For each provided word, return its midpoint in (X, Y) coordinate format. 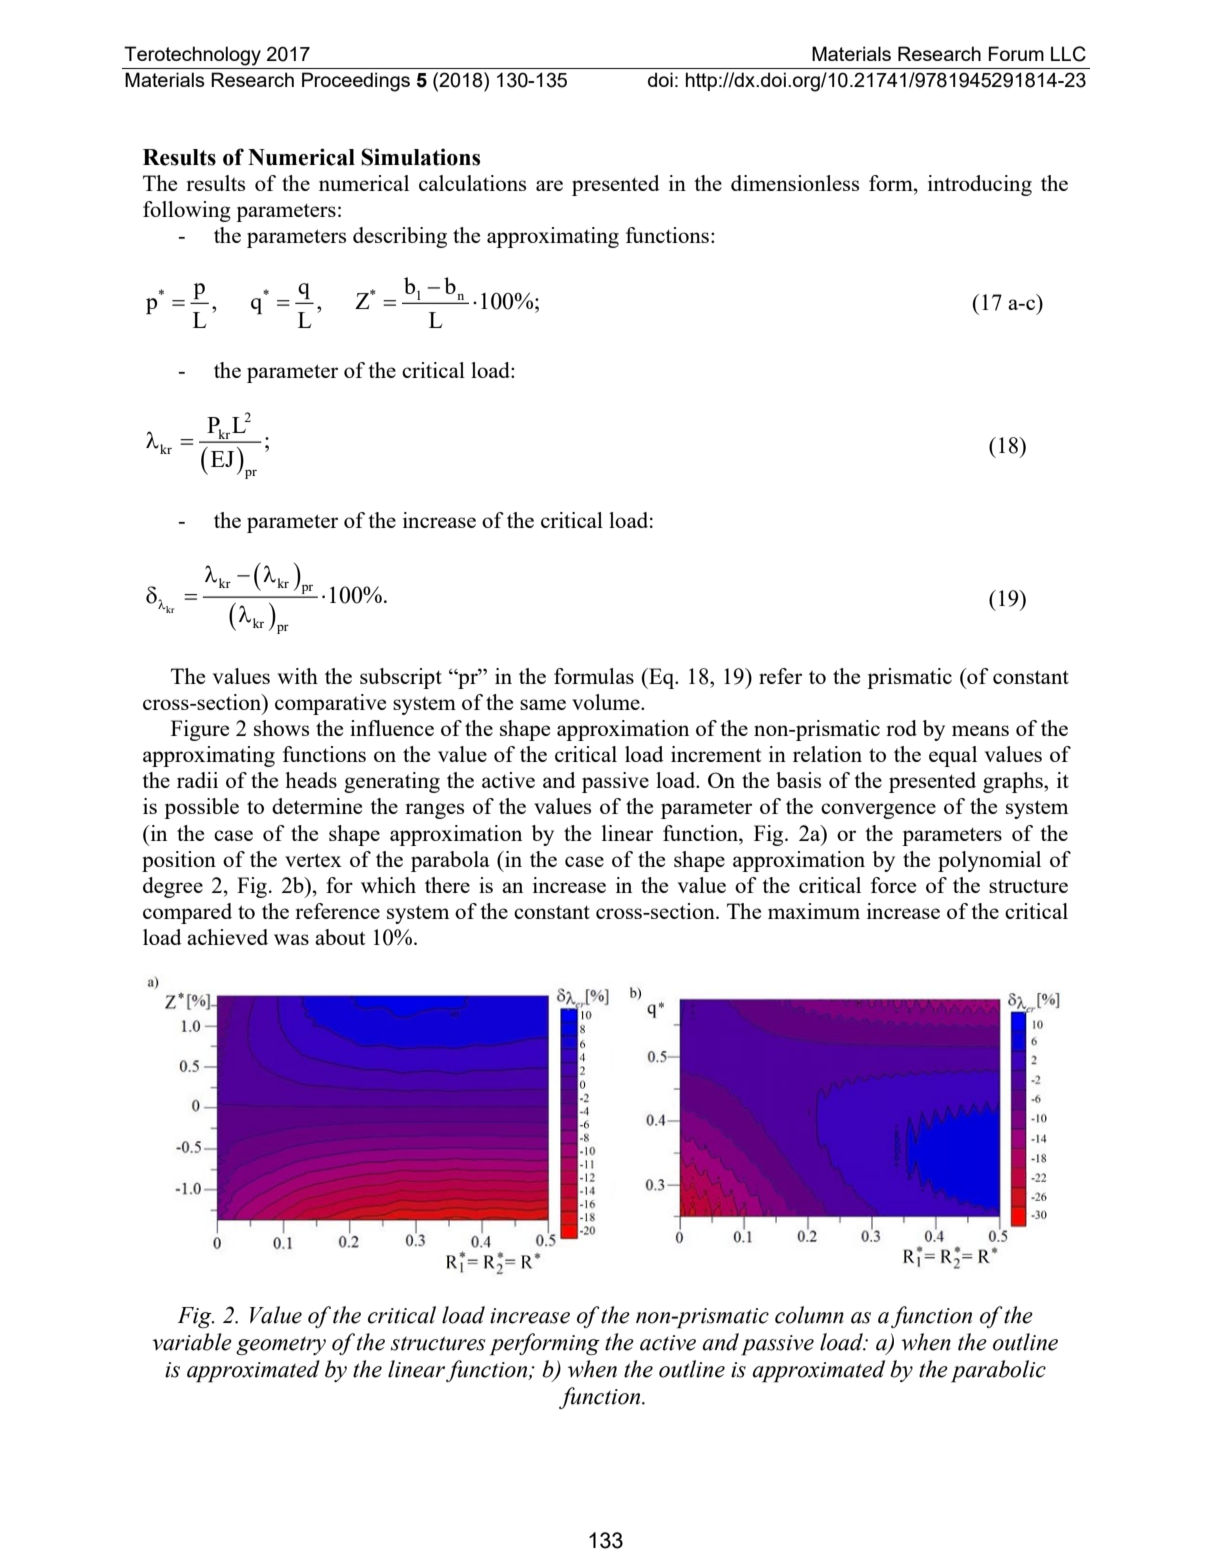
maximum (814, 911)
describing (400, 237)
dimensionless (795, 183)
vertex (313, 860)
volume (607, 702)
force (893, 885)
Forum (1016, 53)
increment (716, 754)
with (297, 676)
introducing (980, 185)
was (291, 939)
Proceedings (356, 82)
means (980, 730)
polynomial (989, 861)
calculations (472, 183)
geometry (281, 1346)
